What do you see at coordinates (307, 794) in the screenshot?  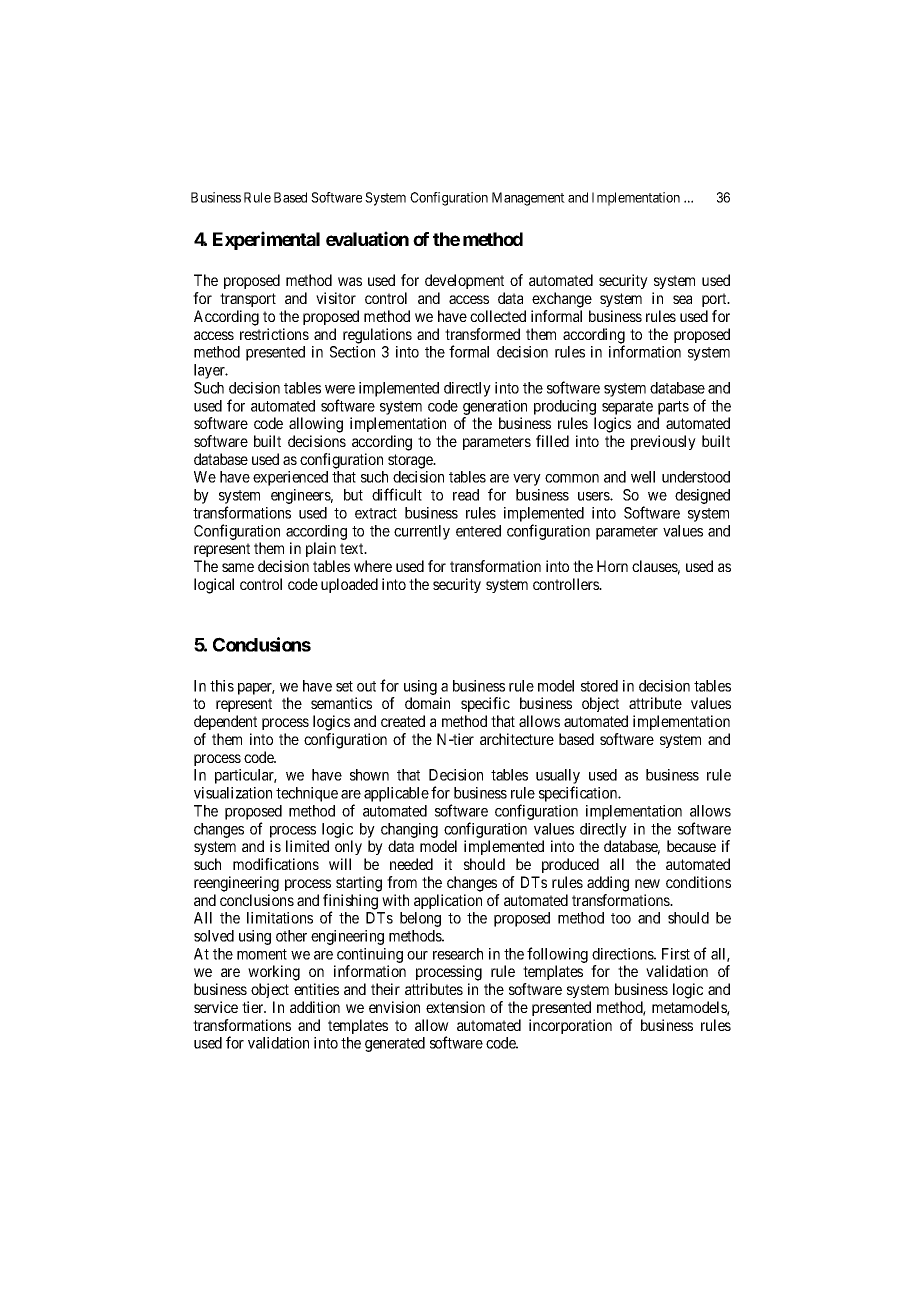 I see `technique` at bounding box center [307, 794].
